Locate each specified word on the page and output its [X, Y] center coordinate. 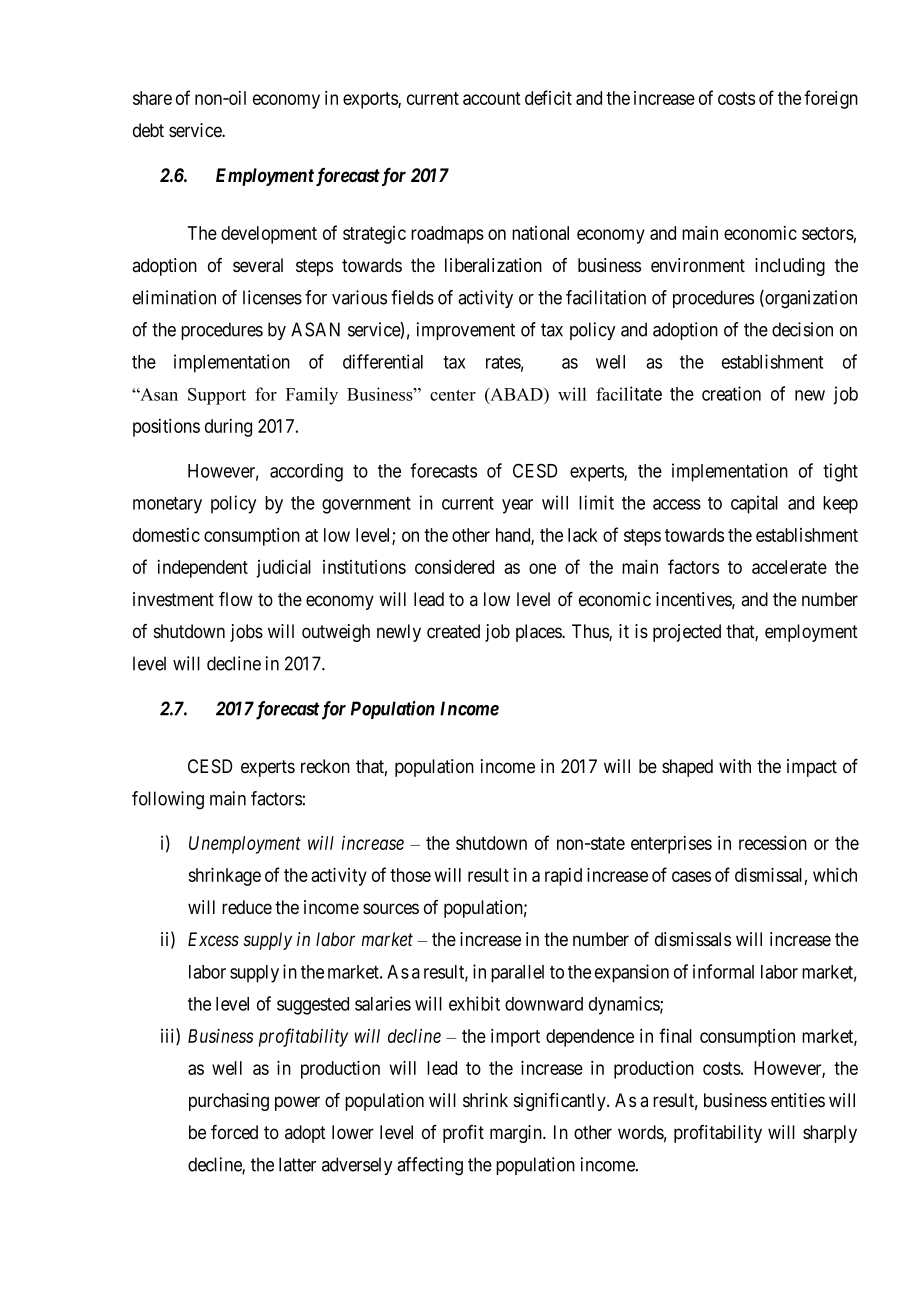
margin [517, 1134]
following [168, 800]
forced [234, 1132]
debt [148, 130]
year [517, 506]
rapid [563, 877]
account [492, 98]
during [228, 428]
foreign [831, 99]
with [735, 766]
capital [754, 504]
